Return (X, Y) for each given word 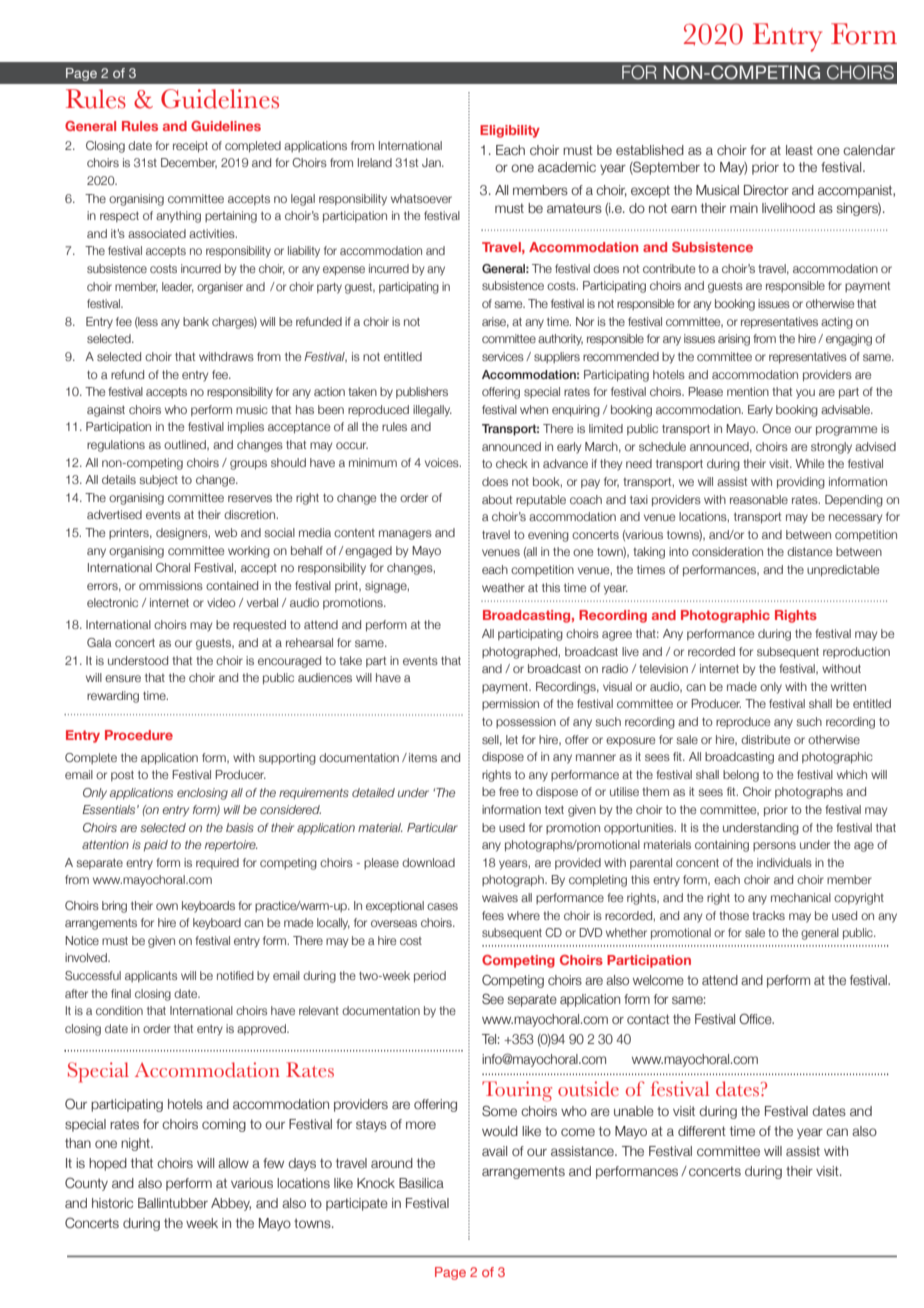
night (136, 1144)
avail (494, 1151)
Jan (432, 162)
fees (493, 915)
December (189, 163)
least (799, 150)
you (805, 394)
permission (510, 704)
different (702, 1131)
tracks (768, 915)
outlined (186, 445)
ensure (123, 678)
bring (114, 907)
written (848, 686)
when (534, 409)
